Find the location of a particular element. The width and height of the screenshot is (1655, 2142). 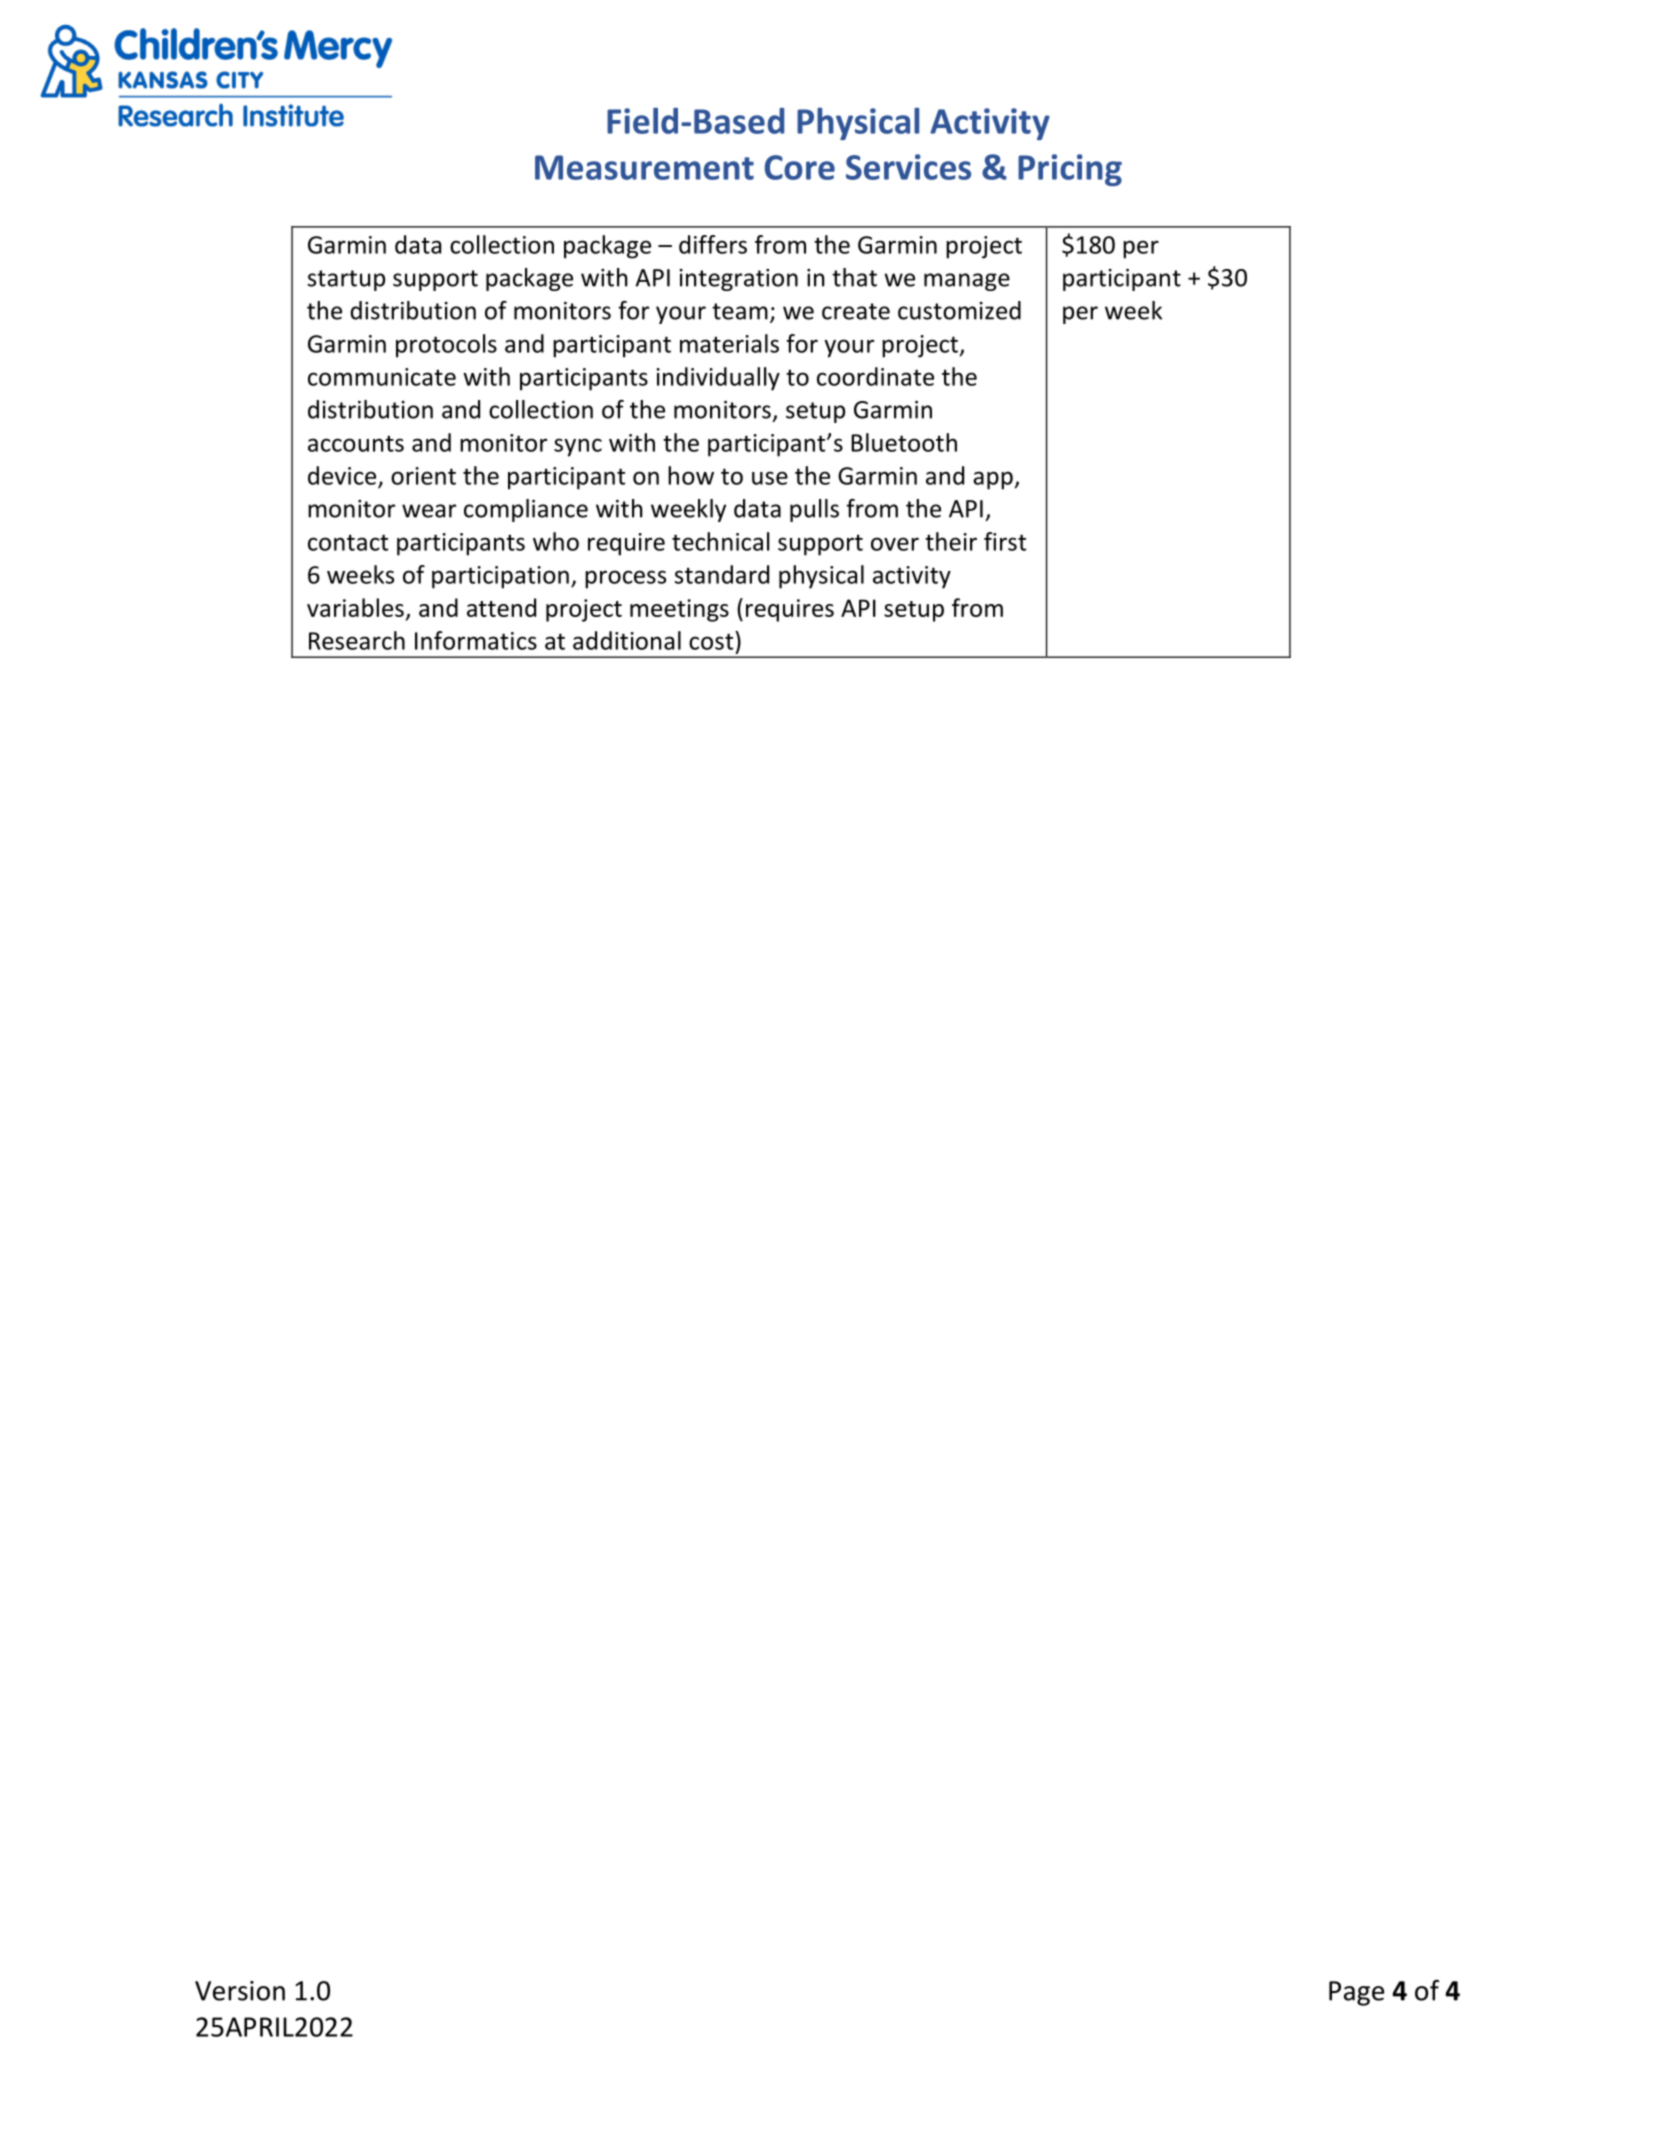

Pricing is located at coordinates (1070, 170).
